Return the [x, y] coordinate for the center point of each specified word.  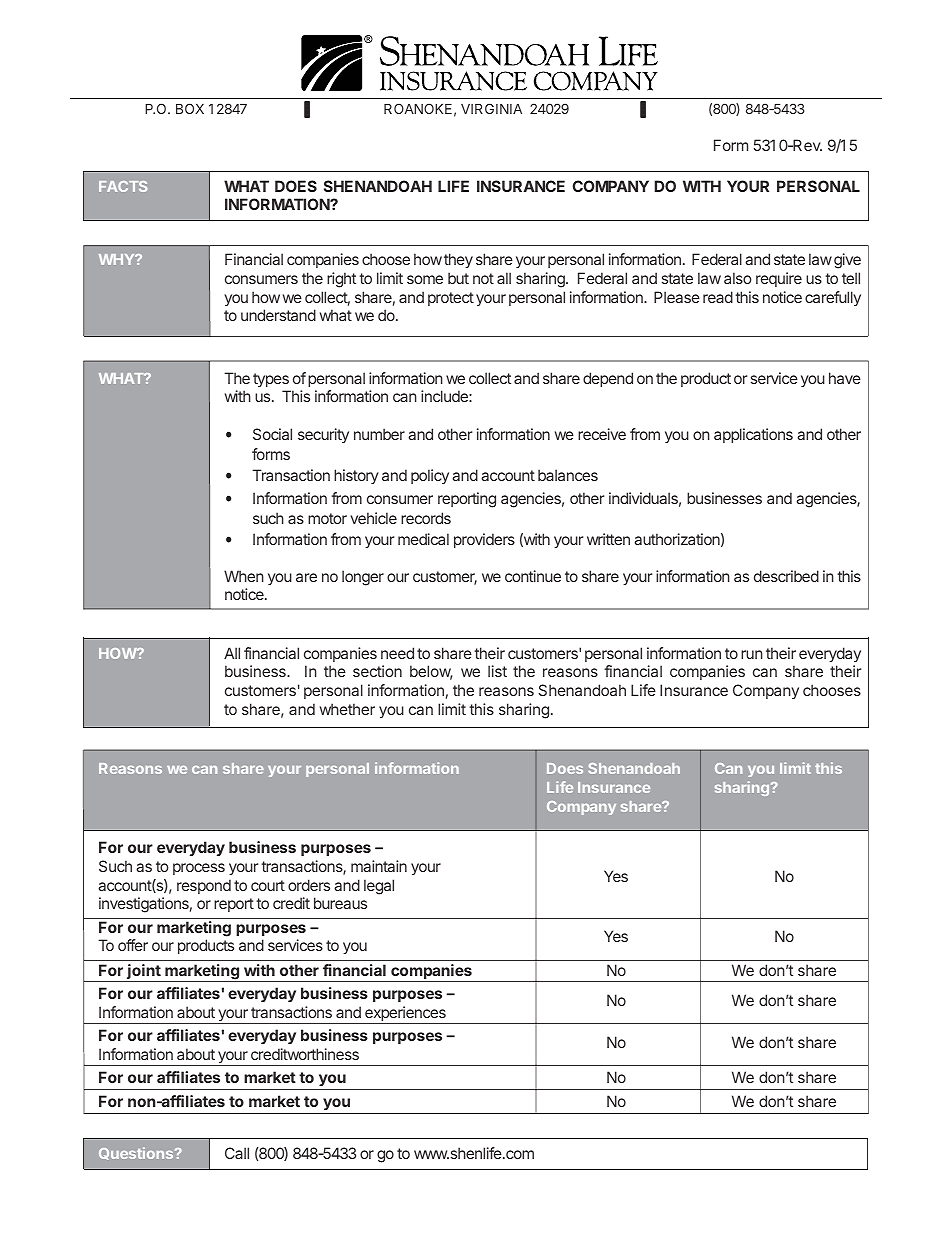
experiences [405, 1015]
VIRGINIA [491, 108]
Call [237, 1153]
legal [379, 887]
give [847, 261]
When [244, 576]
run [752, 654]
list [497, 671]
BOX [190, 108]
